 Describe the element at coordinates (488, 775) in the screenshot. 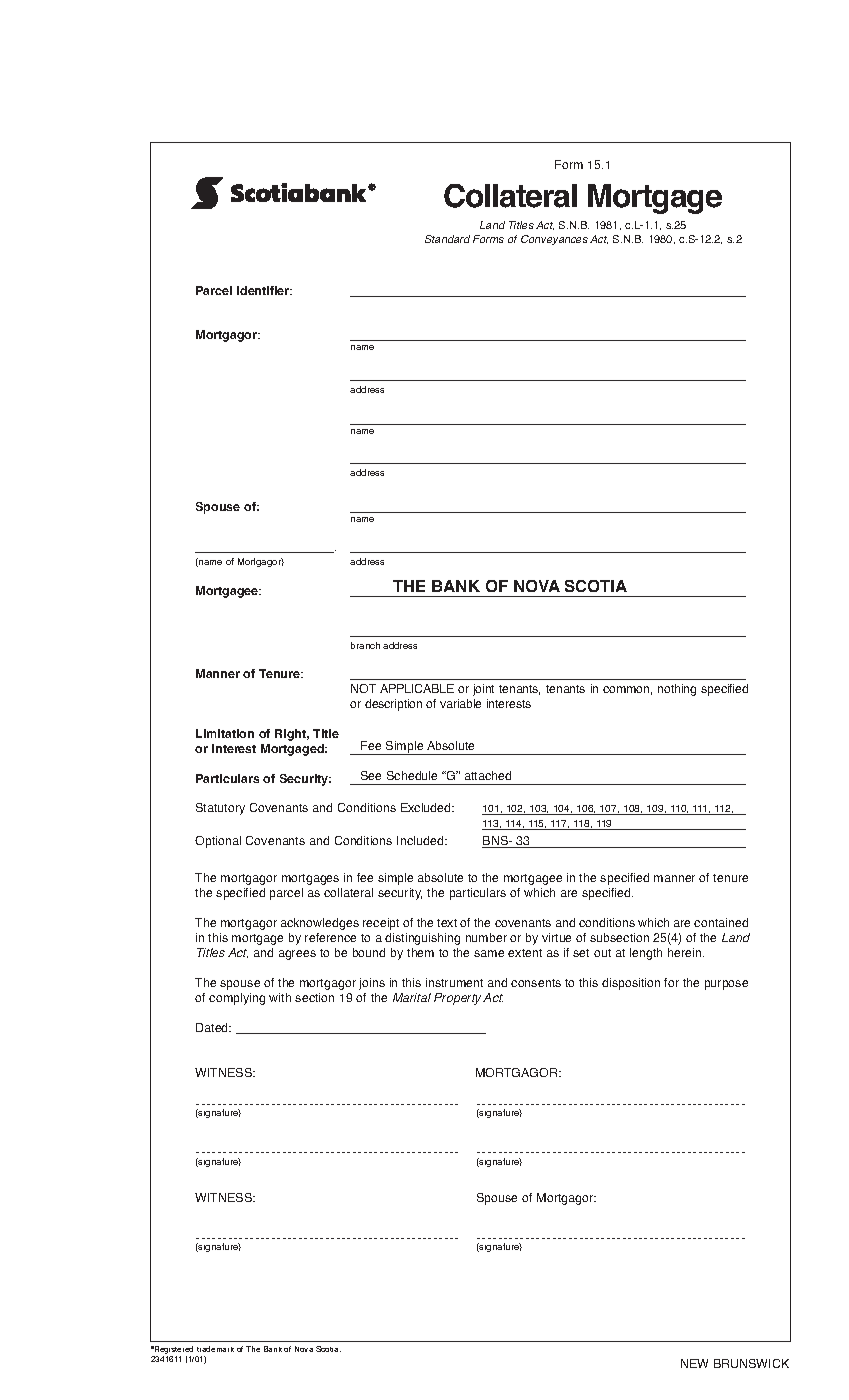

I see `attached` at that location.
